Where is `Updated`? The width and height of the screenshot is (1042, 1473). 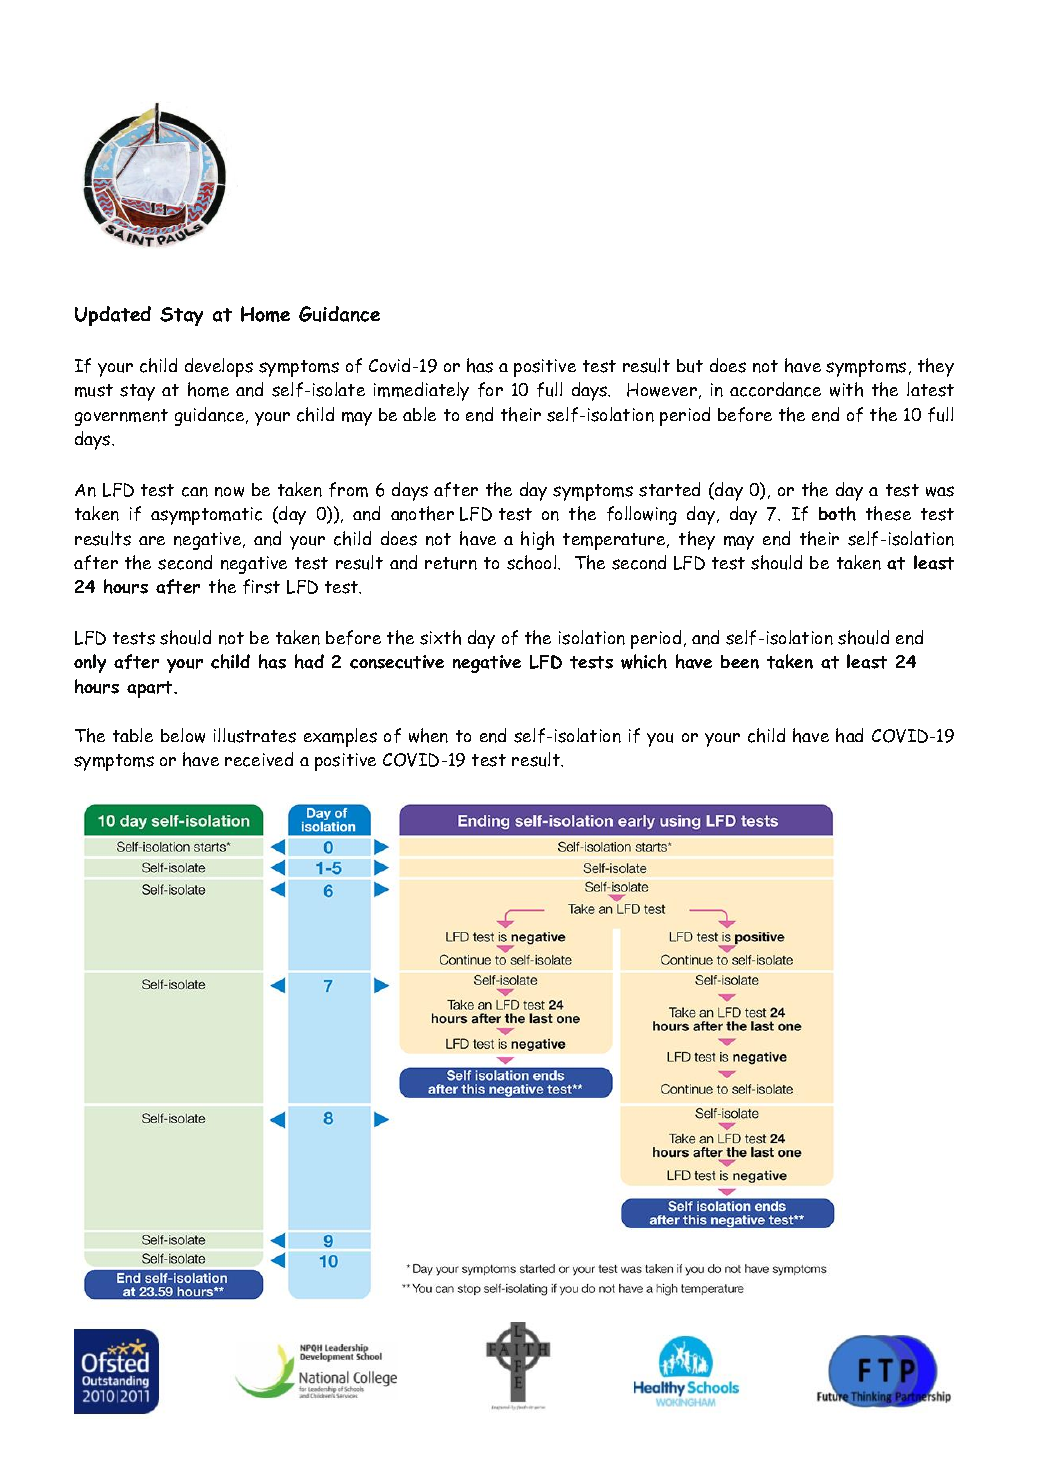
Updated is located at coordinates (113, 316).
